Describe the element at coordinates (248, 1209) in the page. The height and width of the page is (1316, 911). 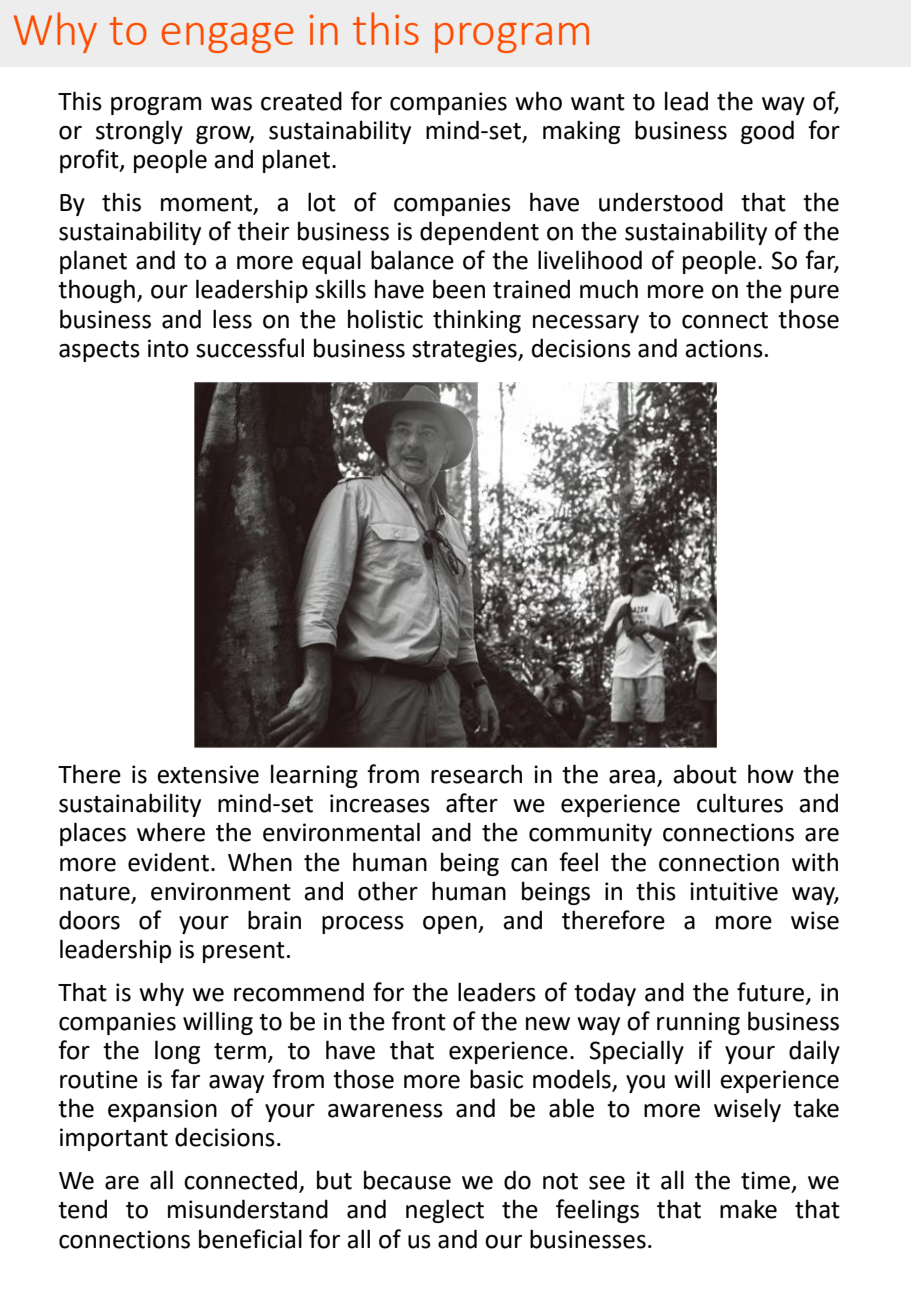
I see `misunderstand` at that location.
